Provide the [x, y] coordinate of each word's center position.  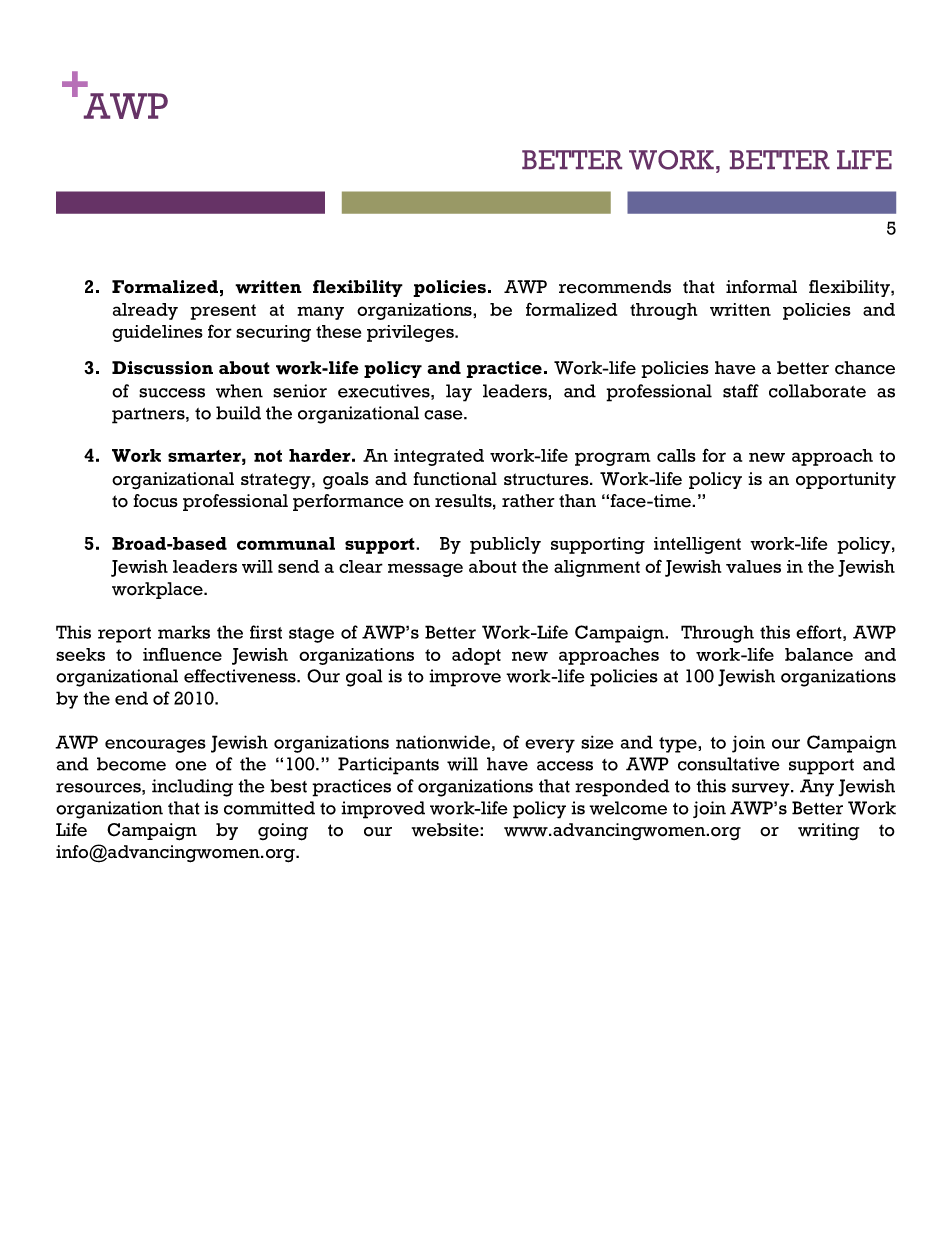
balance [819, 654]
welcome [628, 808]
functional [455, 479]
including [192, 788]
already [145, 311]
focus [155, 501]
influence [182, 654]
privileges [411, 333]
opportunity [846, 480]
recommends [615, 287]
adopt [476, 656]
